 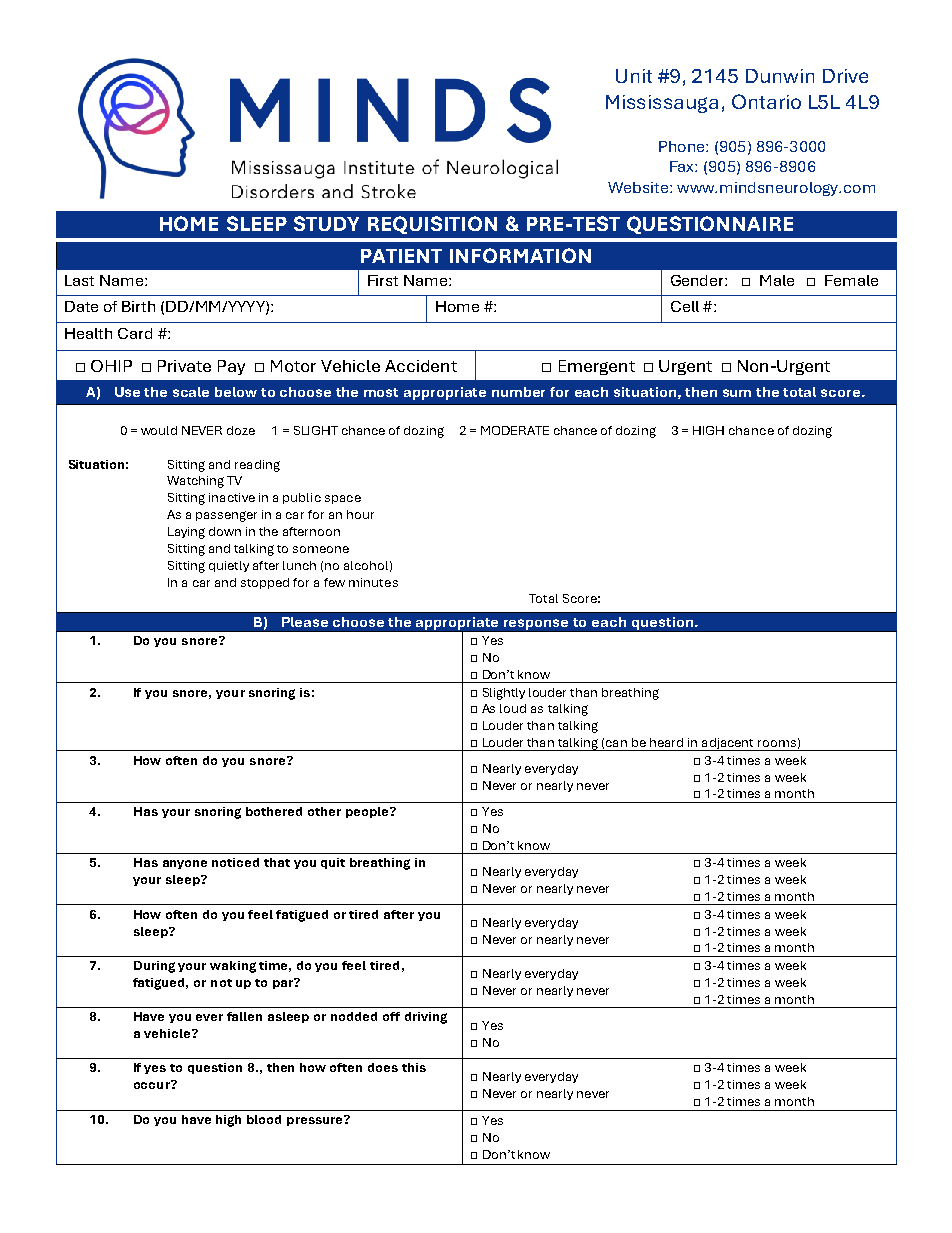 What do you see at coordinates (185, 864) in the page?
I see `anyone` at bounding box center [185, 864].
